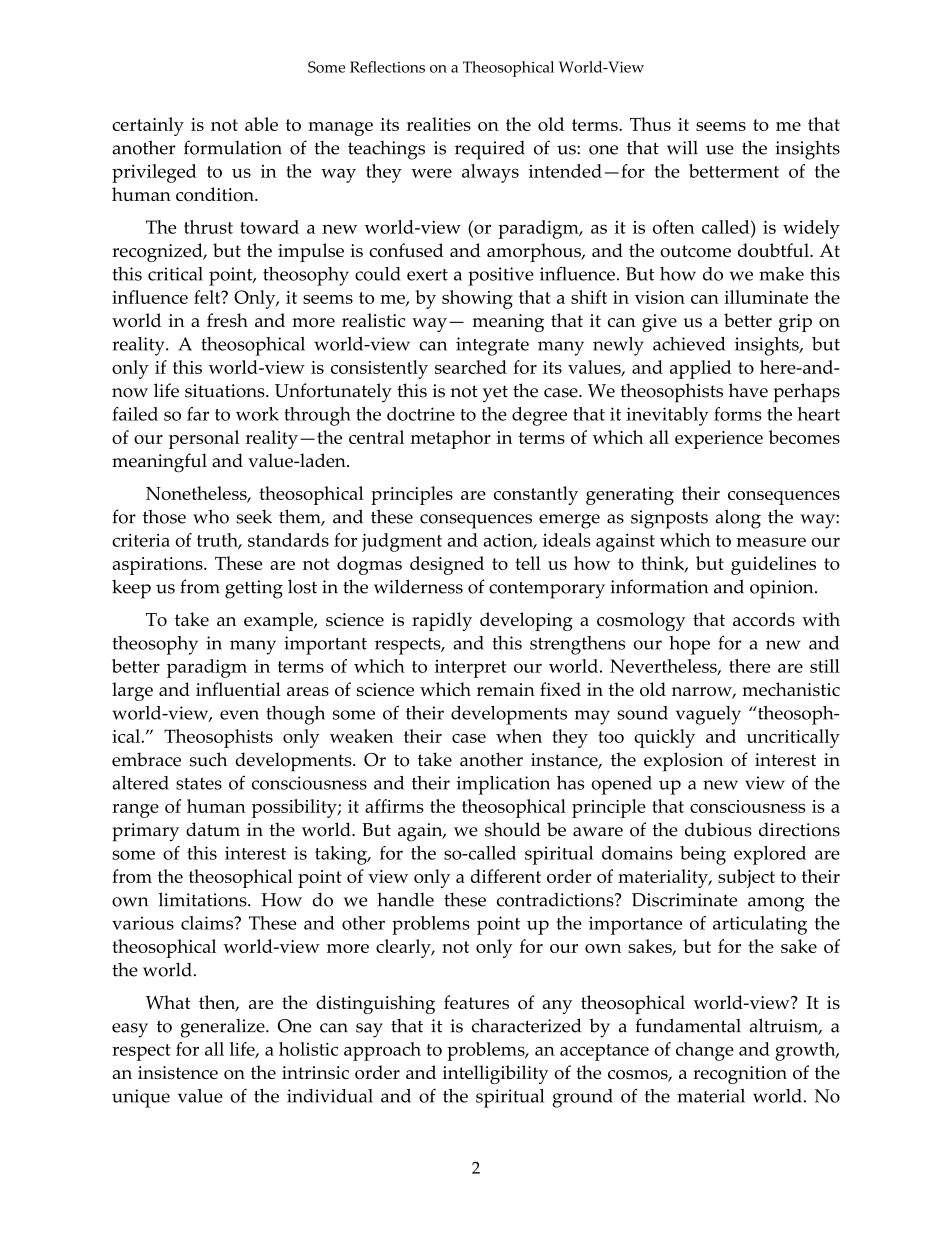  I want to click on will, so click(682, 147).
